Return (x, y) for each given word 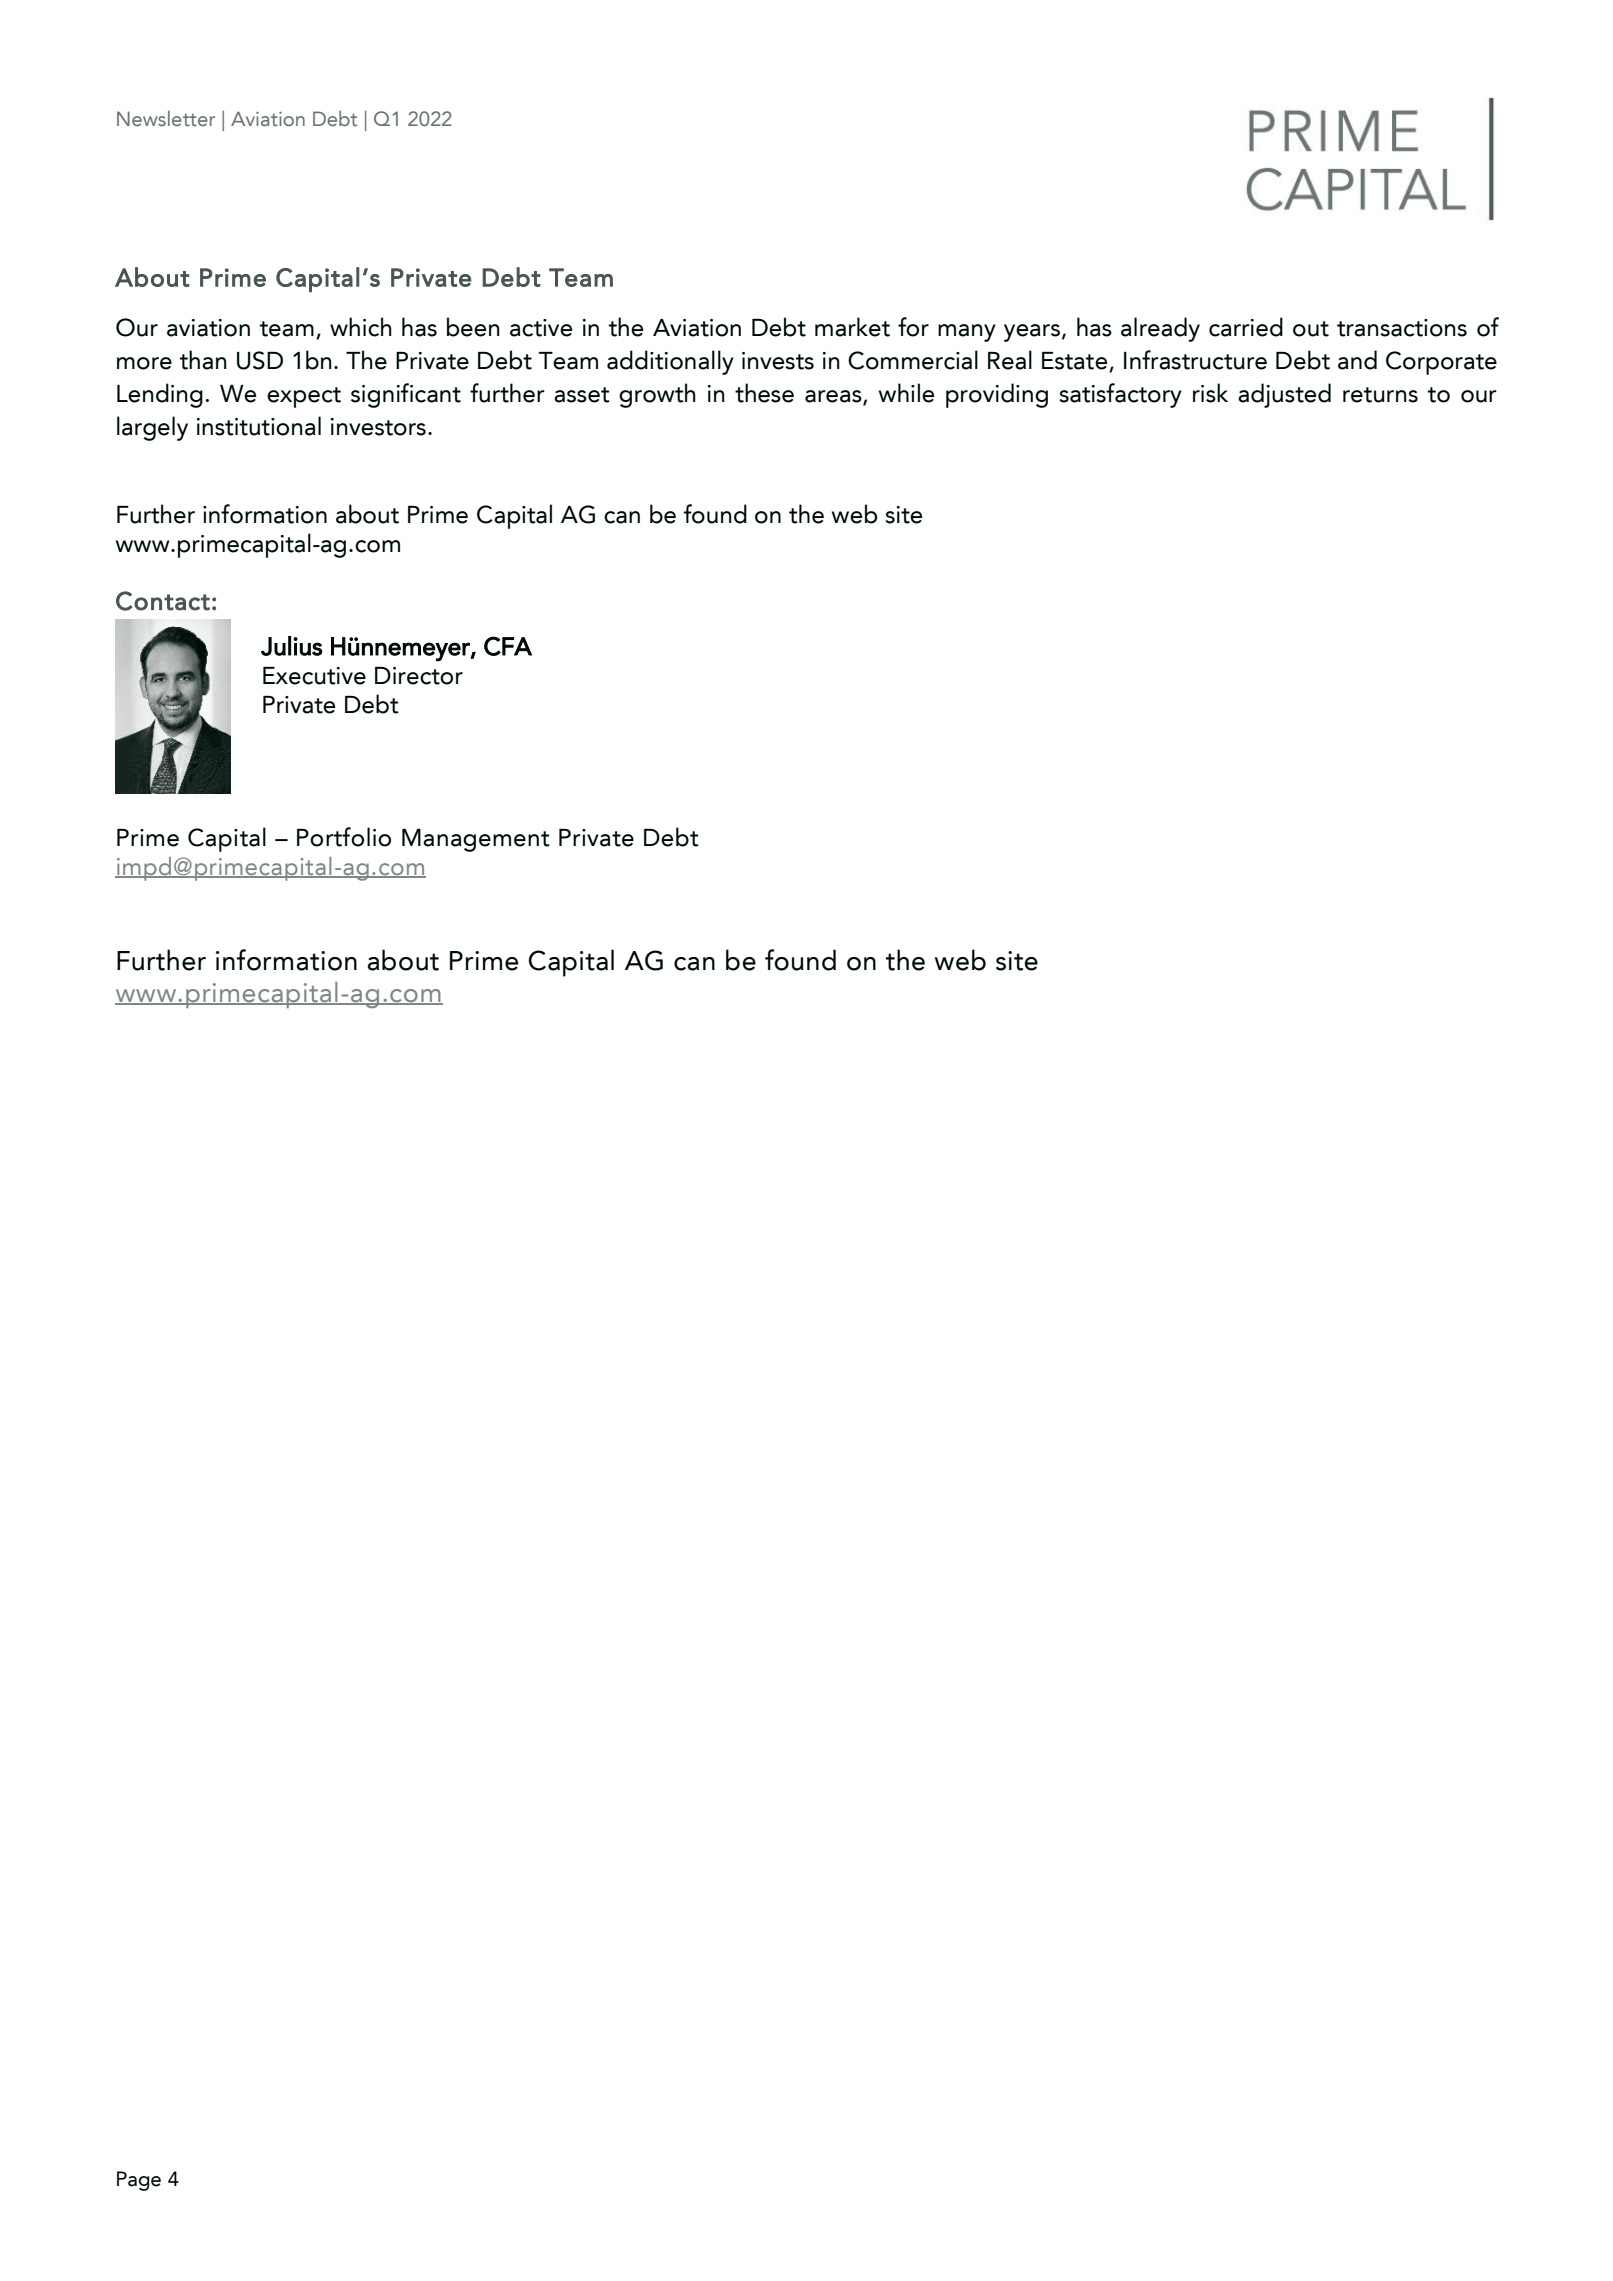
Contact (163, 601)
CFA (508, 646)
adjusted (1284, 395)
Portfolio (344, 837)
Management (476, 840)
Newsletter (166, 118)
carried (1246, 327)
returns (1380, 395)
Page (139, 2181)
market (852, 327)
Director (419, 676)
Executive (314, 676)
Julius (292, 646)
